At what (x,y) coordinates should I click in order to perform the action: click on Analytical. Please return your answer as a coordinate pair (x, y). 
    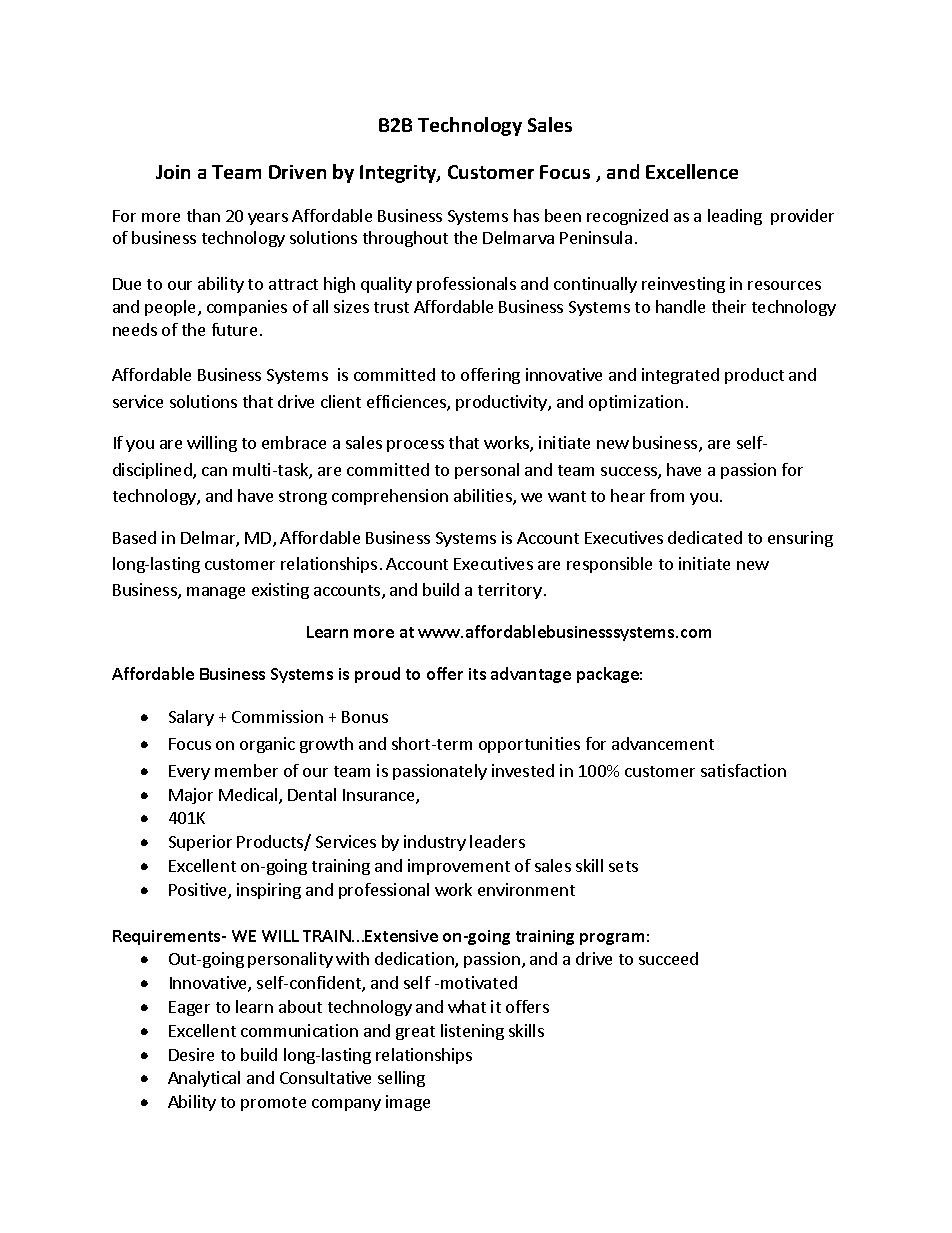
    Looking at the image, I should click on (204, 1079).
